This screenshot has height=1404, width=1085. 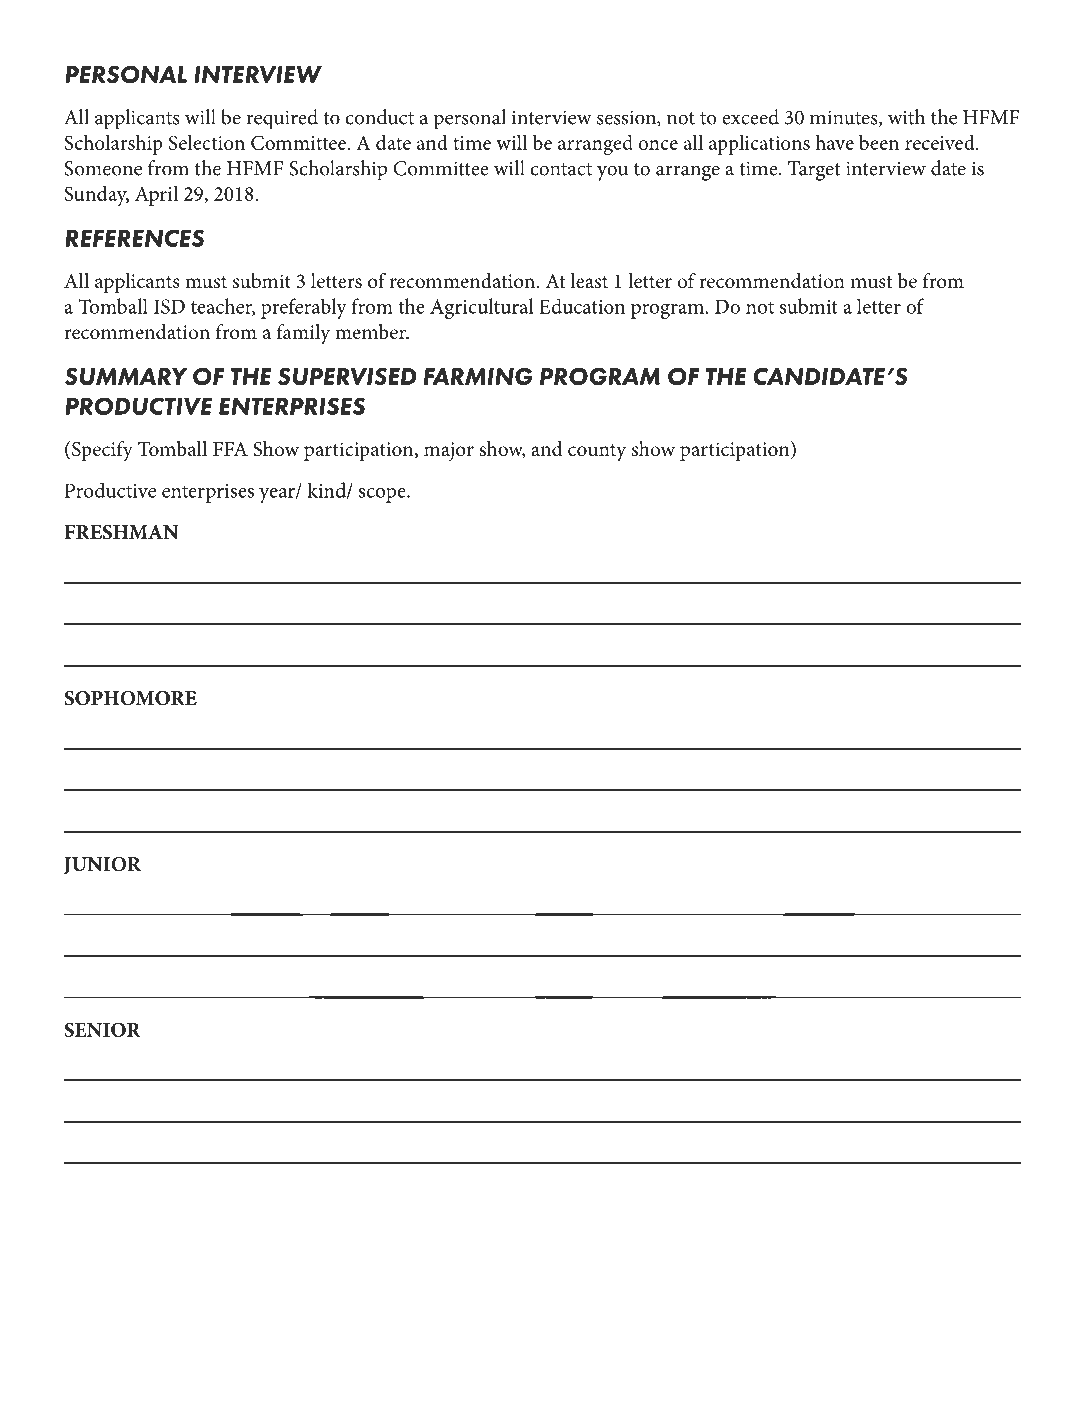 I want to click on county, so click(x=597, y=453).
